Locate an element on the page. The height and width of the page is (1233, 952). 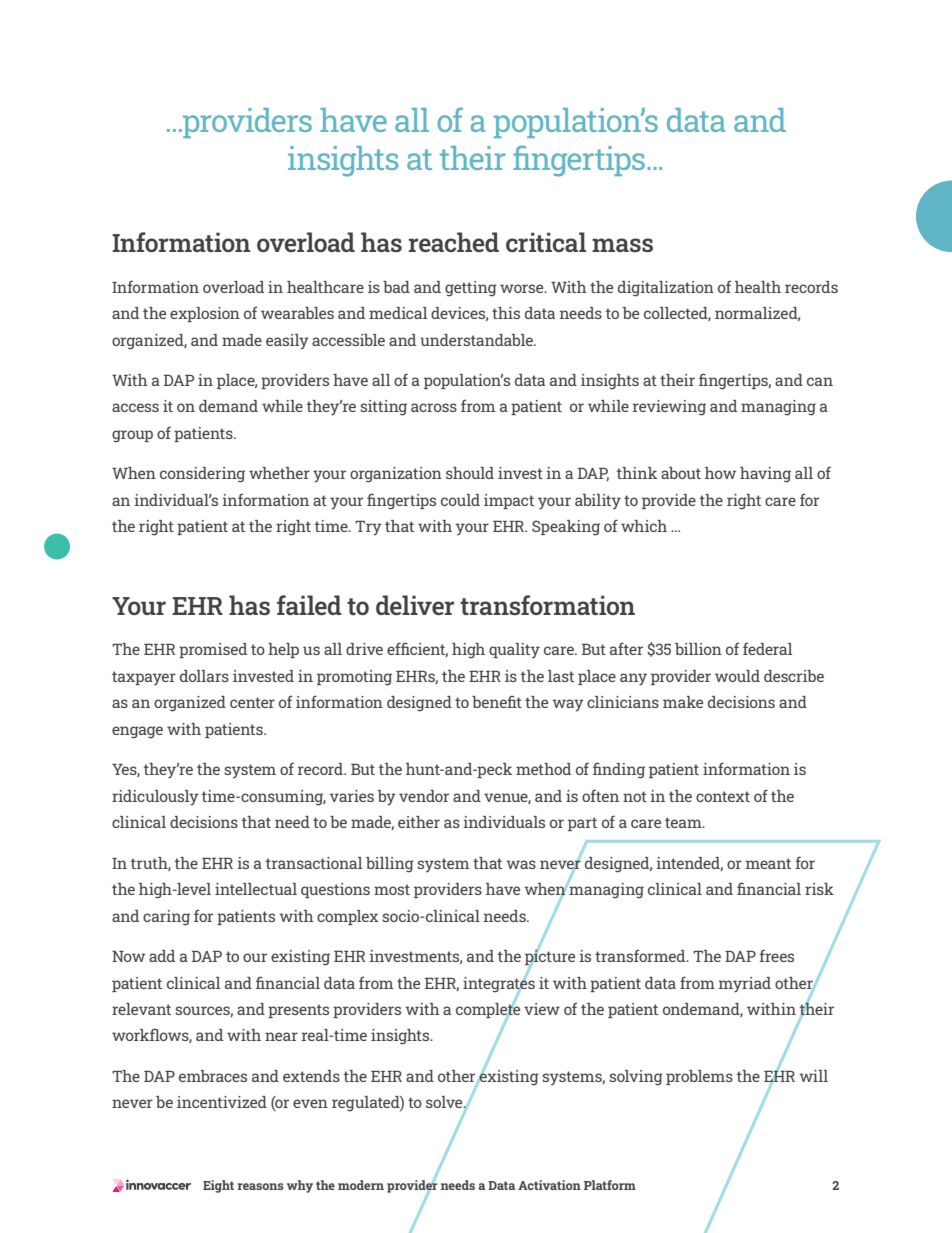
would is located at coordinates (737, 676).
